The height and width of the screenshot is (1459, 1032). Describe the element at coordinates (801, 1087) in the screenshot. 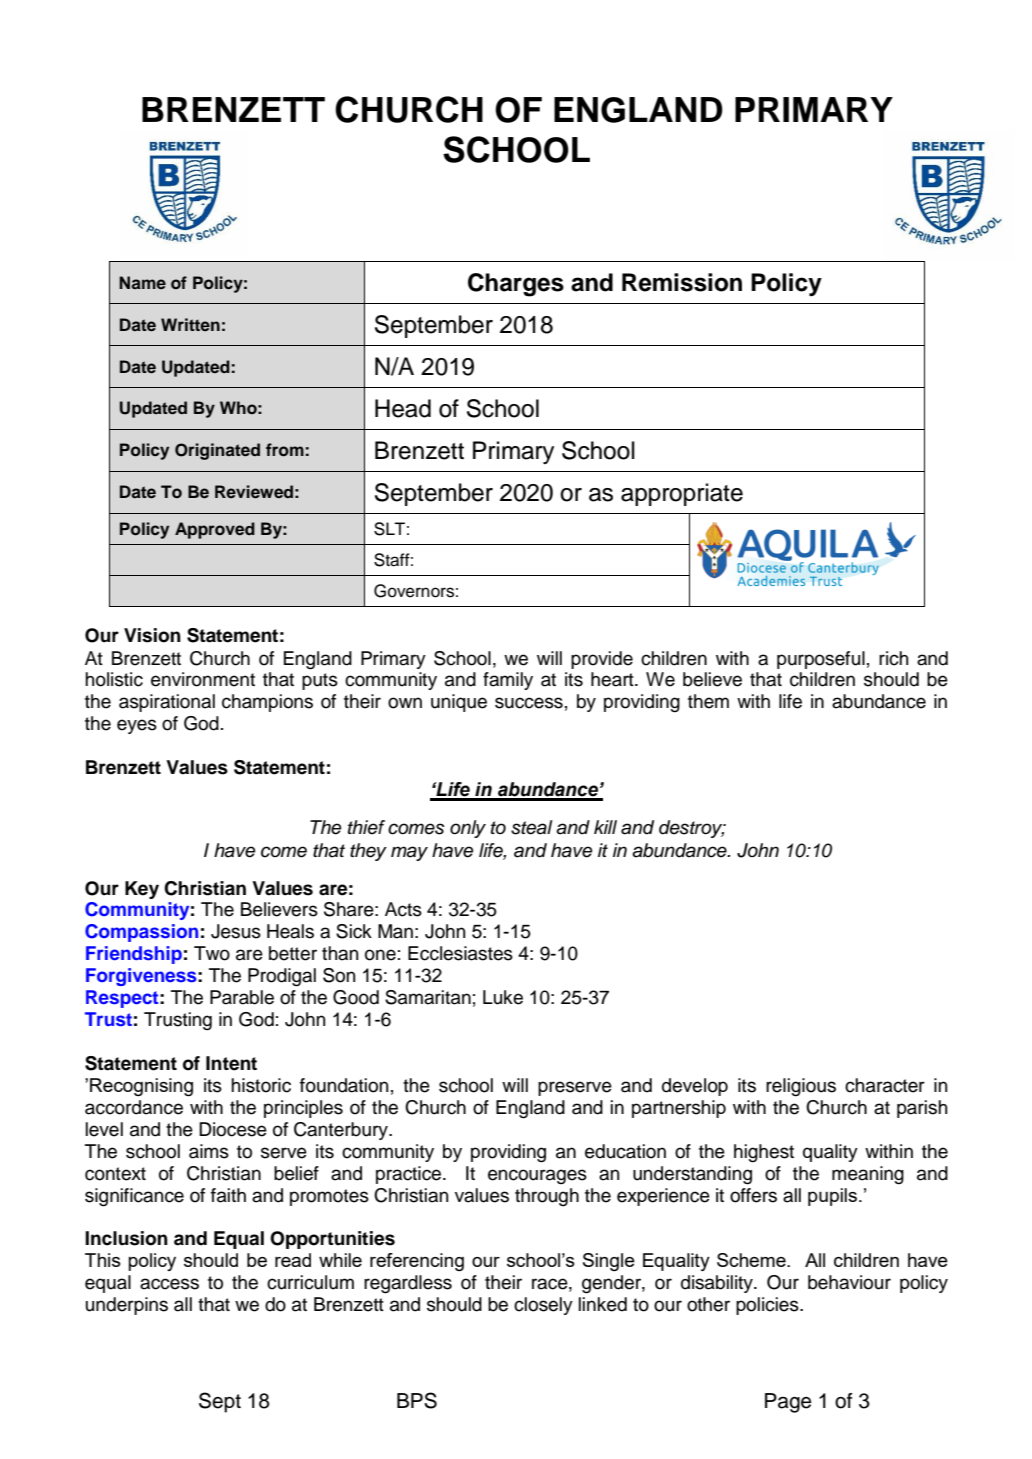

I see `religious` at that location.
